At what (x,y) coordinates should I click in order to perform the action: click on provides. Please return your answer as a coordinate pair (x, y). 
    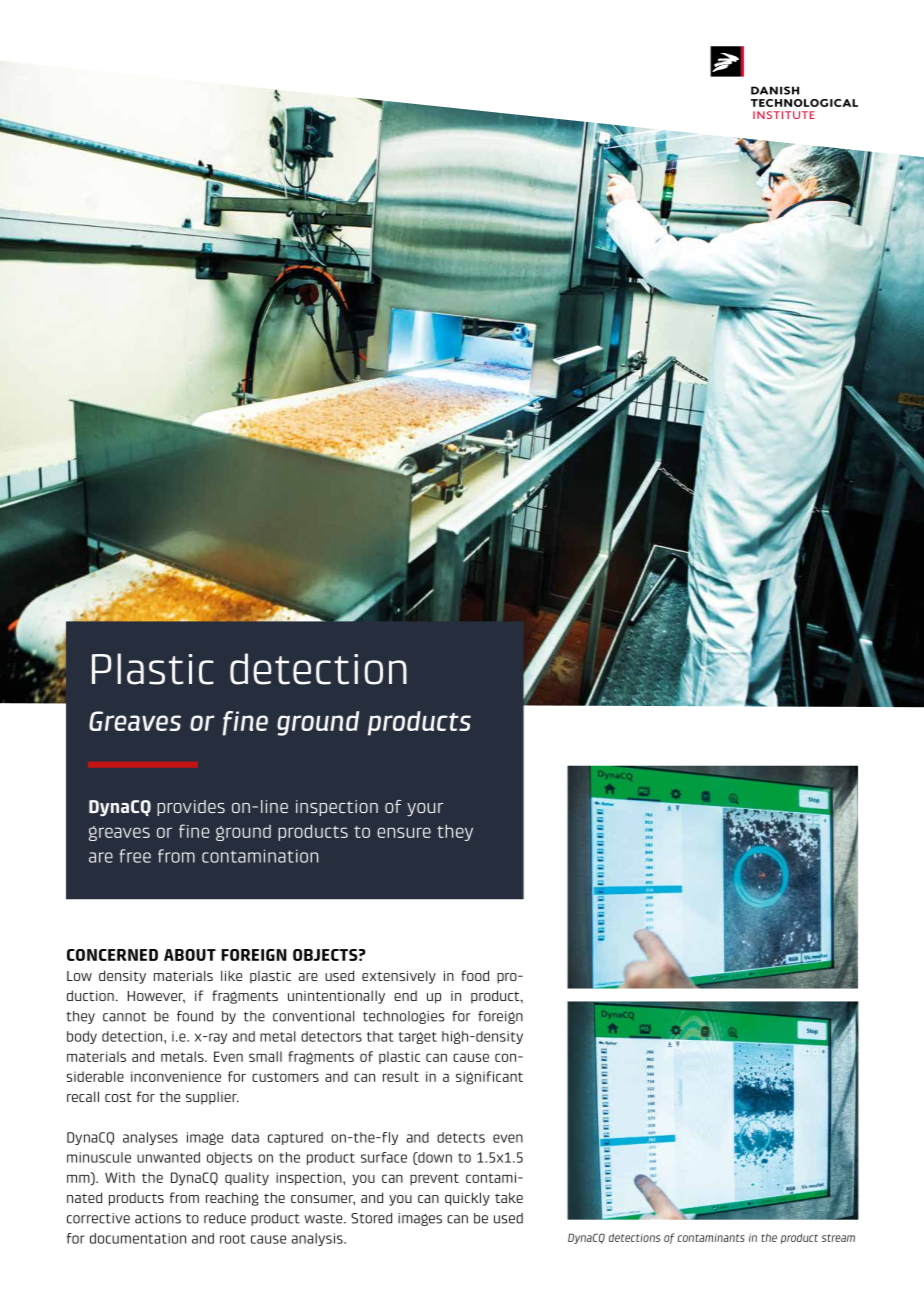
    Looking at the image, I should click on (191, 808).
